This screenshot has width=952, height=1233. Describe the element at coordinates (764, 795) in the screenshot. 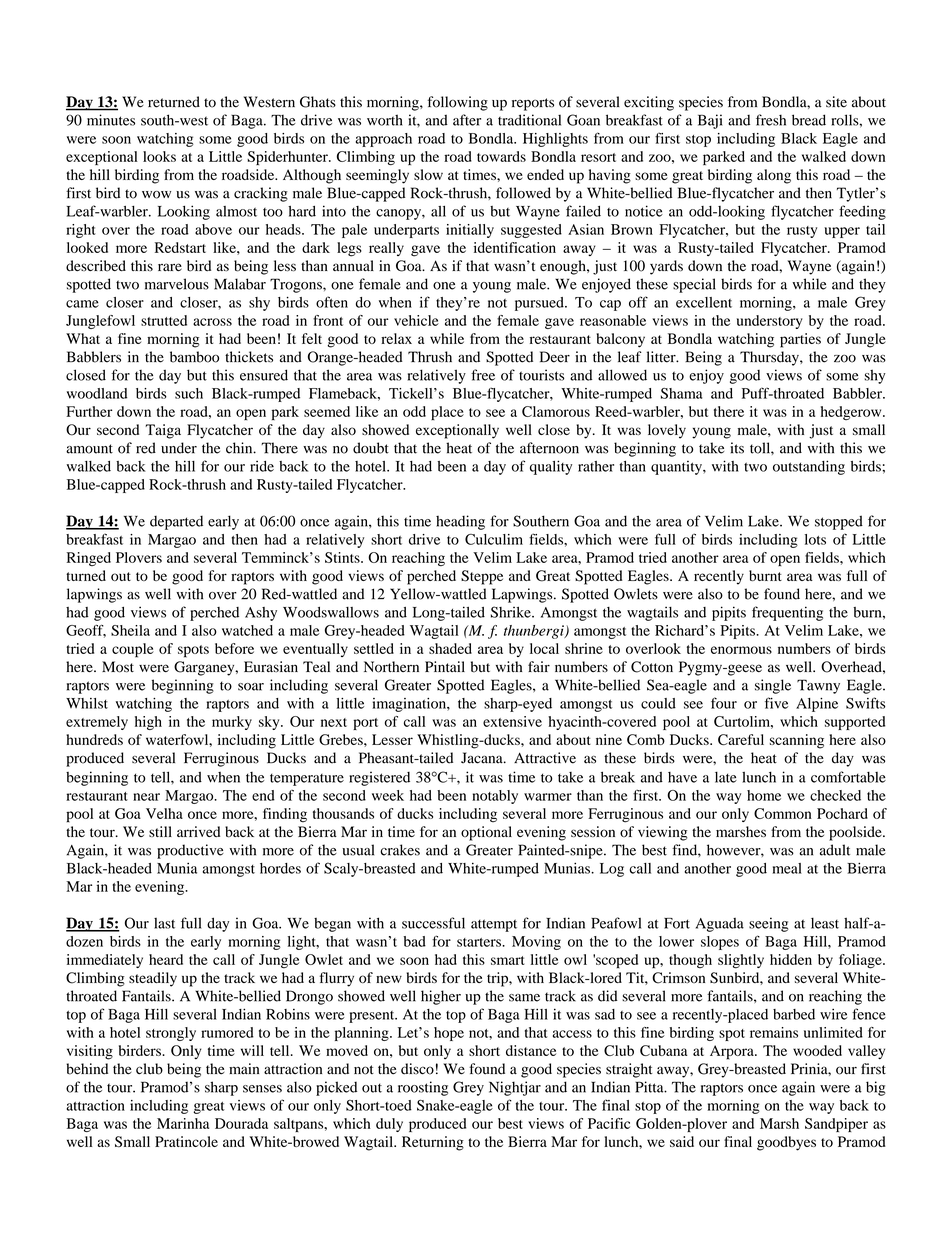

I see `home` at that location.
